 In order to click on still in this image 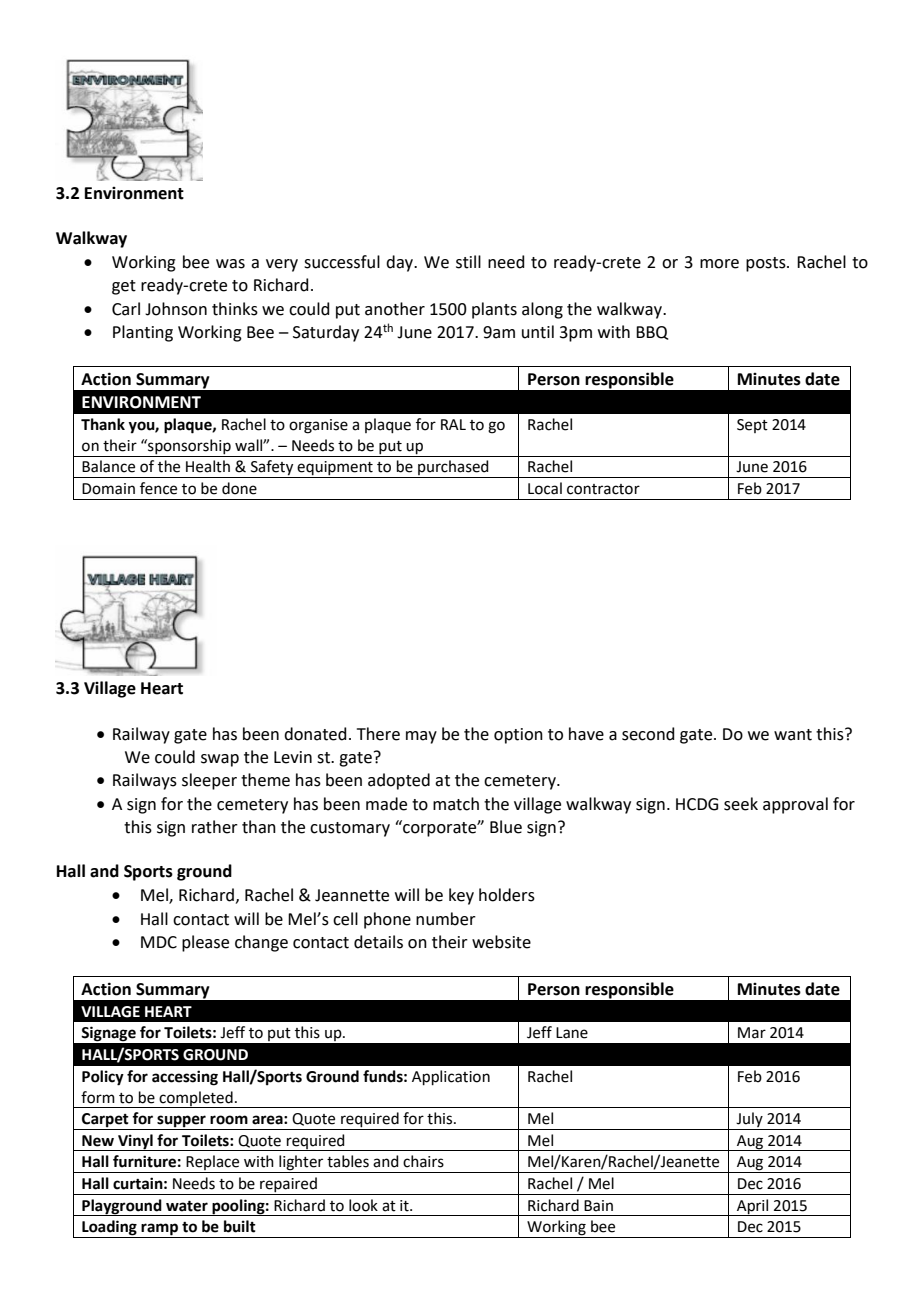, I will do `click(468, 262)`.
